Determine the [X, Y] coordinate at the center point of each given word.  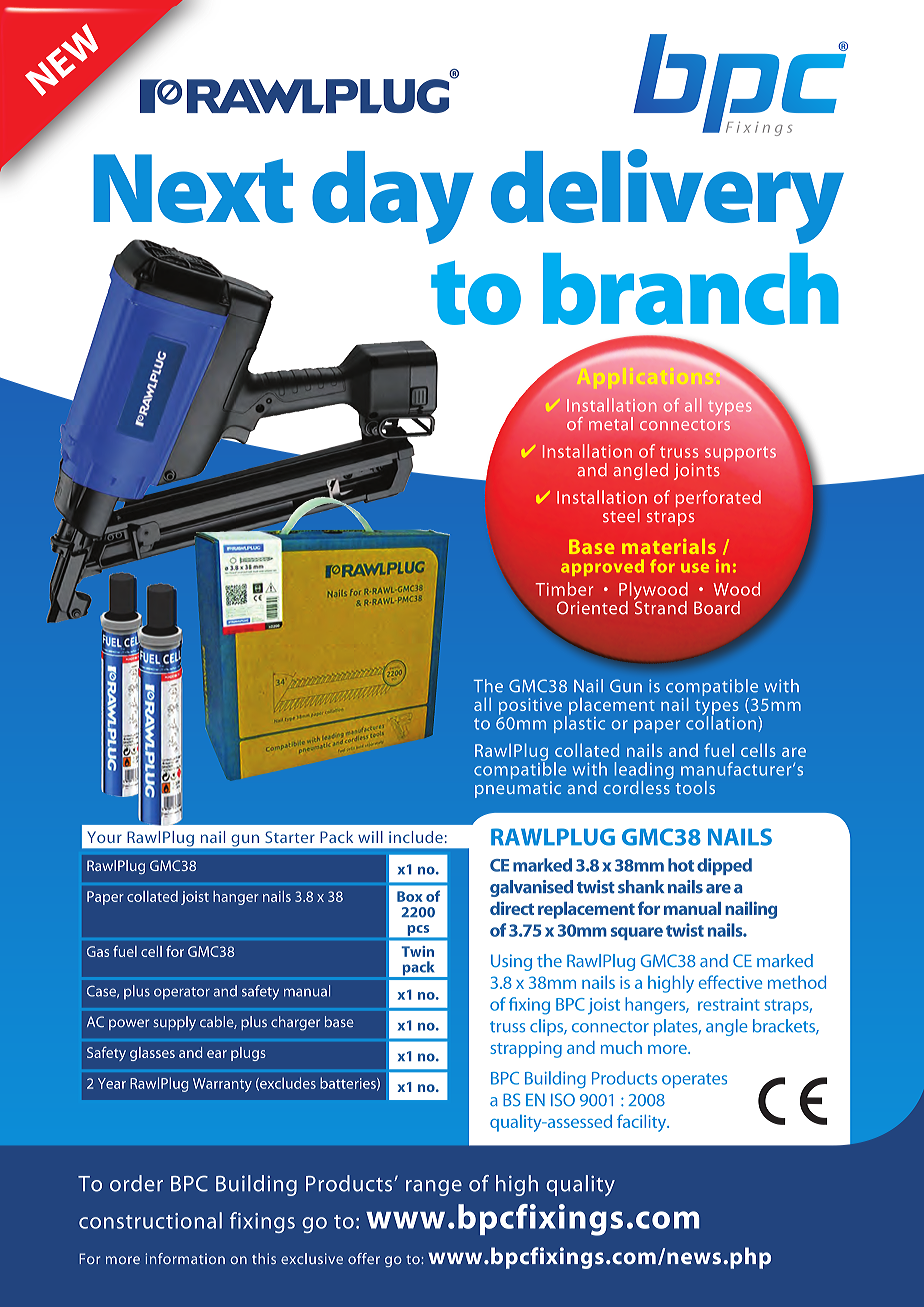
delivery [667, 196]
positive [530, 706]
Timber [564, 589]
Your [104, 837]
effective [730, 982]
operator [182, 993]
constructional [150, 1220]
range [434, 1188]
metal [611, 423]
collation [722, 723]
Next [193, 188]
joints [697, 471]
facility [643, 1123]
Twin [417, 951]
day [393, 197]
